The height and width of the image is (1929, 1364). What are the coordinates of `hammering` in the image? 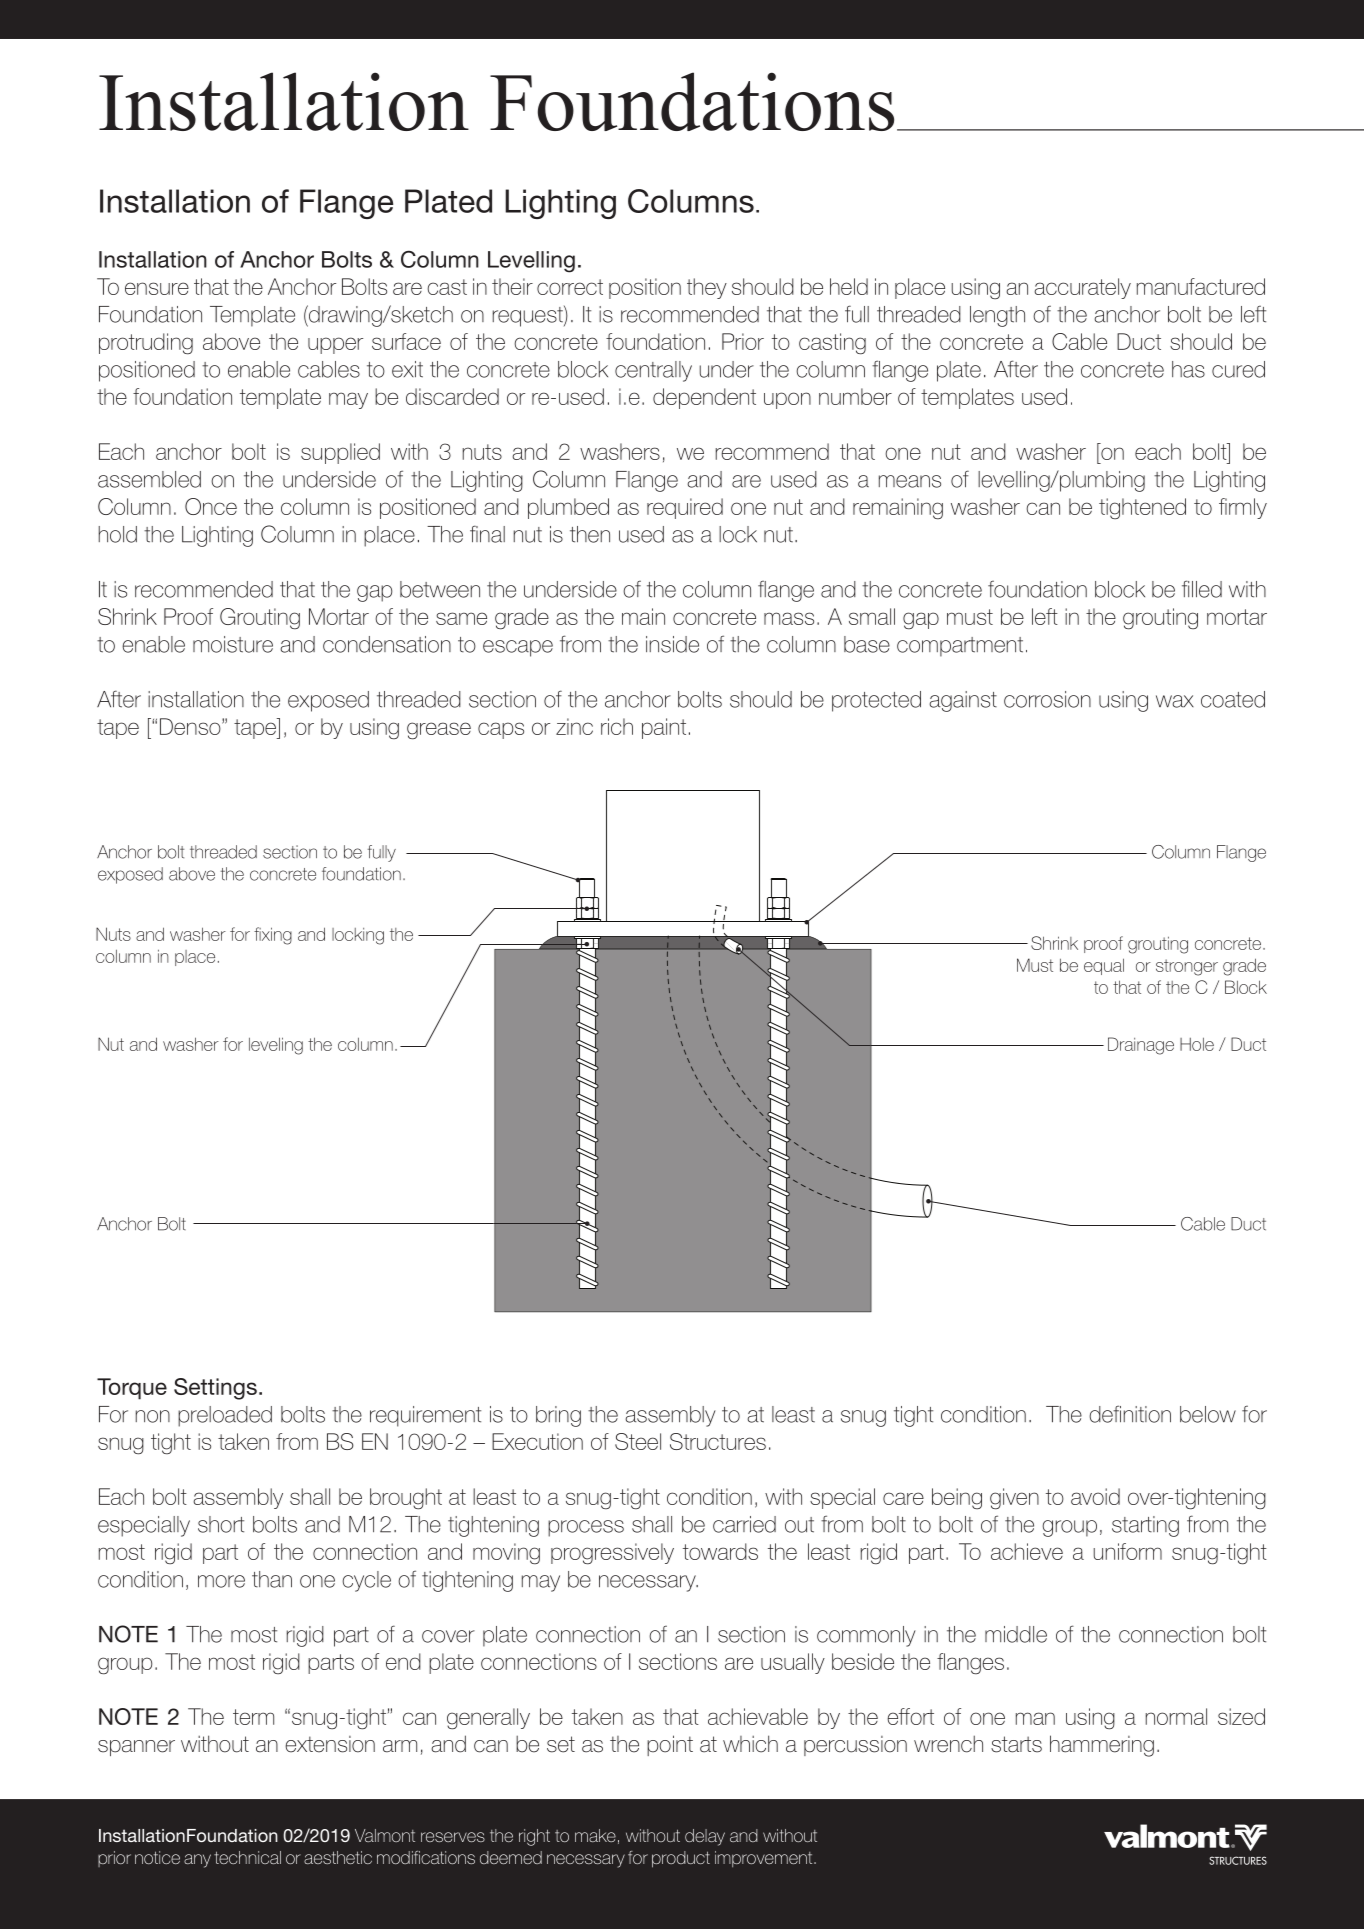 It's located at (1102, 1746).
